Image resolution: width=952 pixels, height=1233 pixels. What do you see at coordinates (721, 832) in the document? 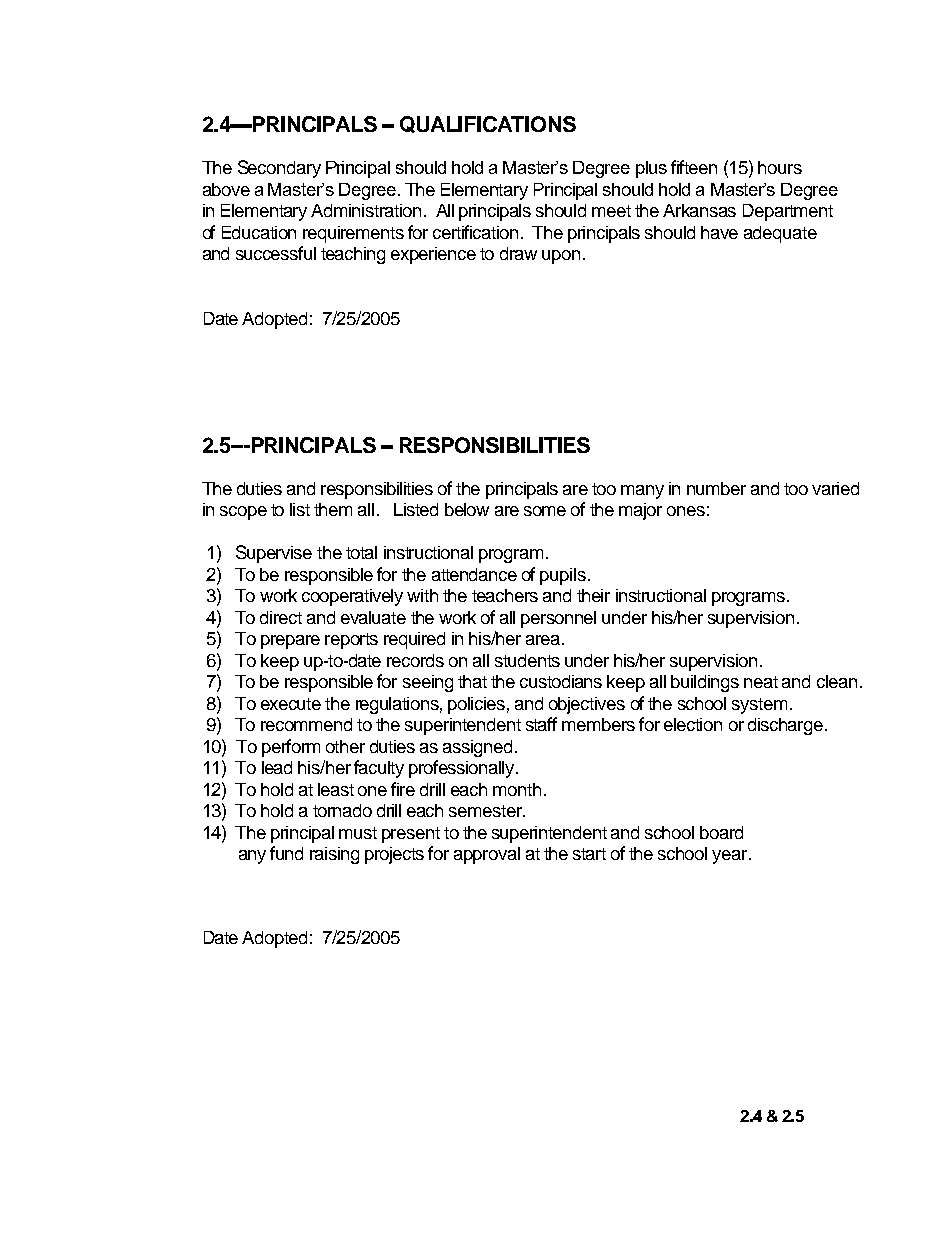
I see `board` at bounding box center [721, 832].
